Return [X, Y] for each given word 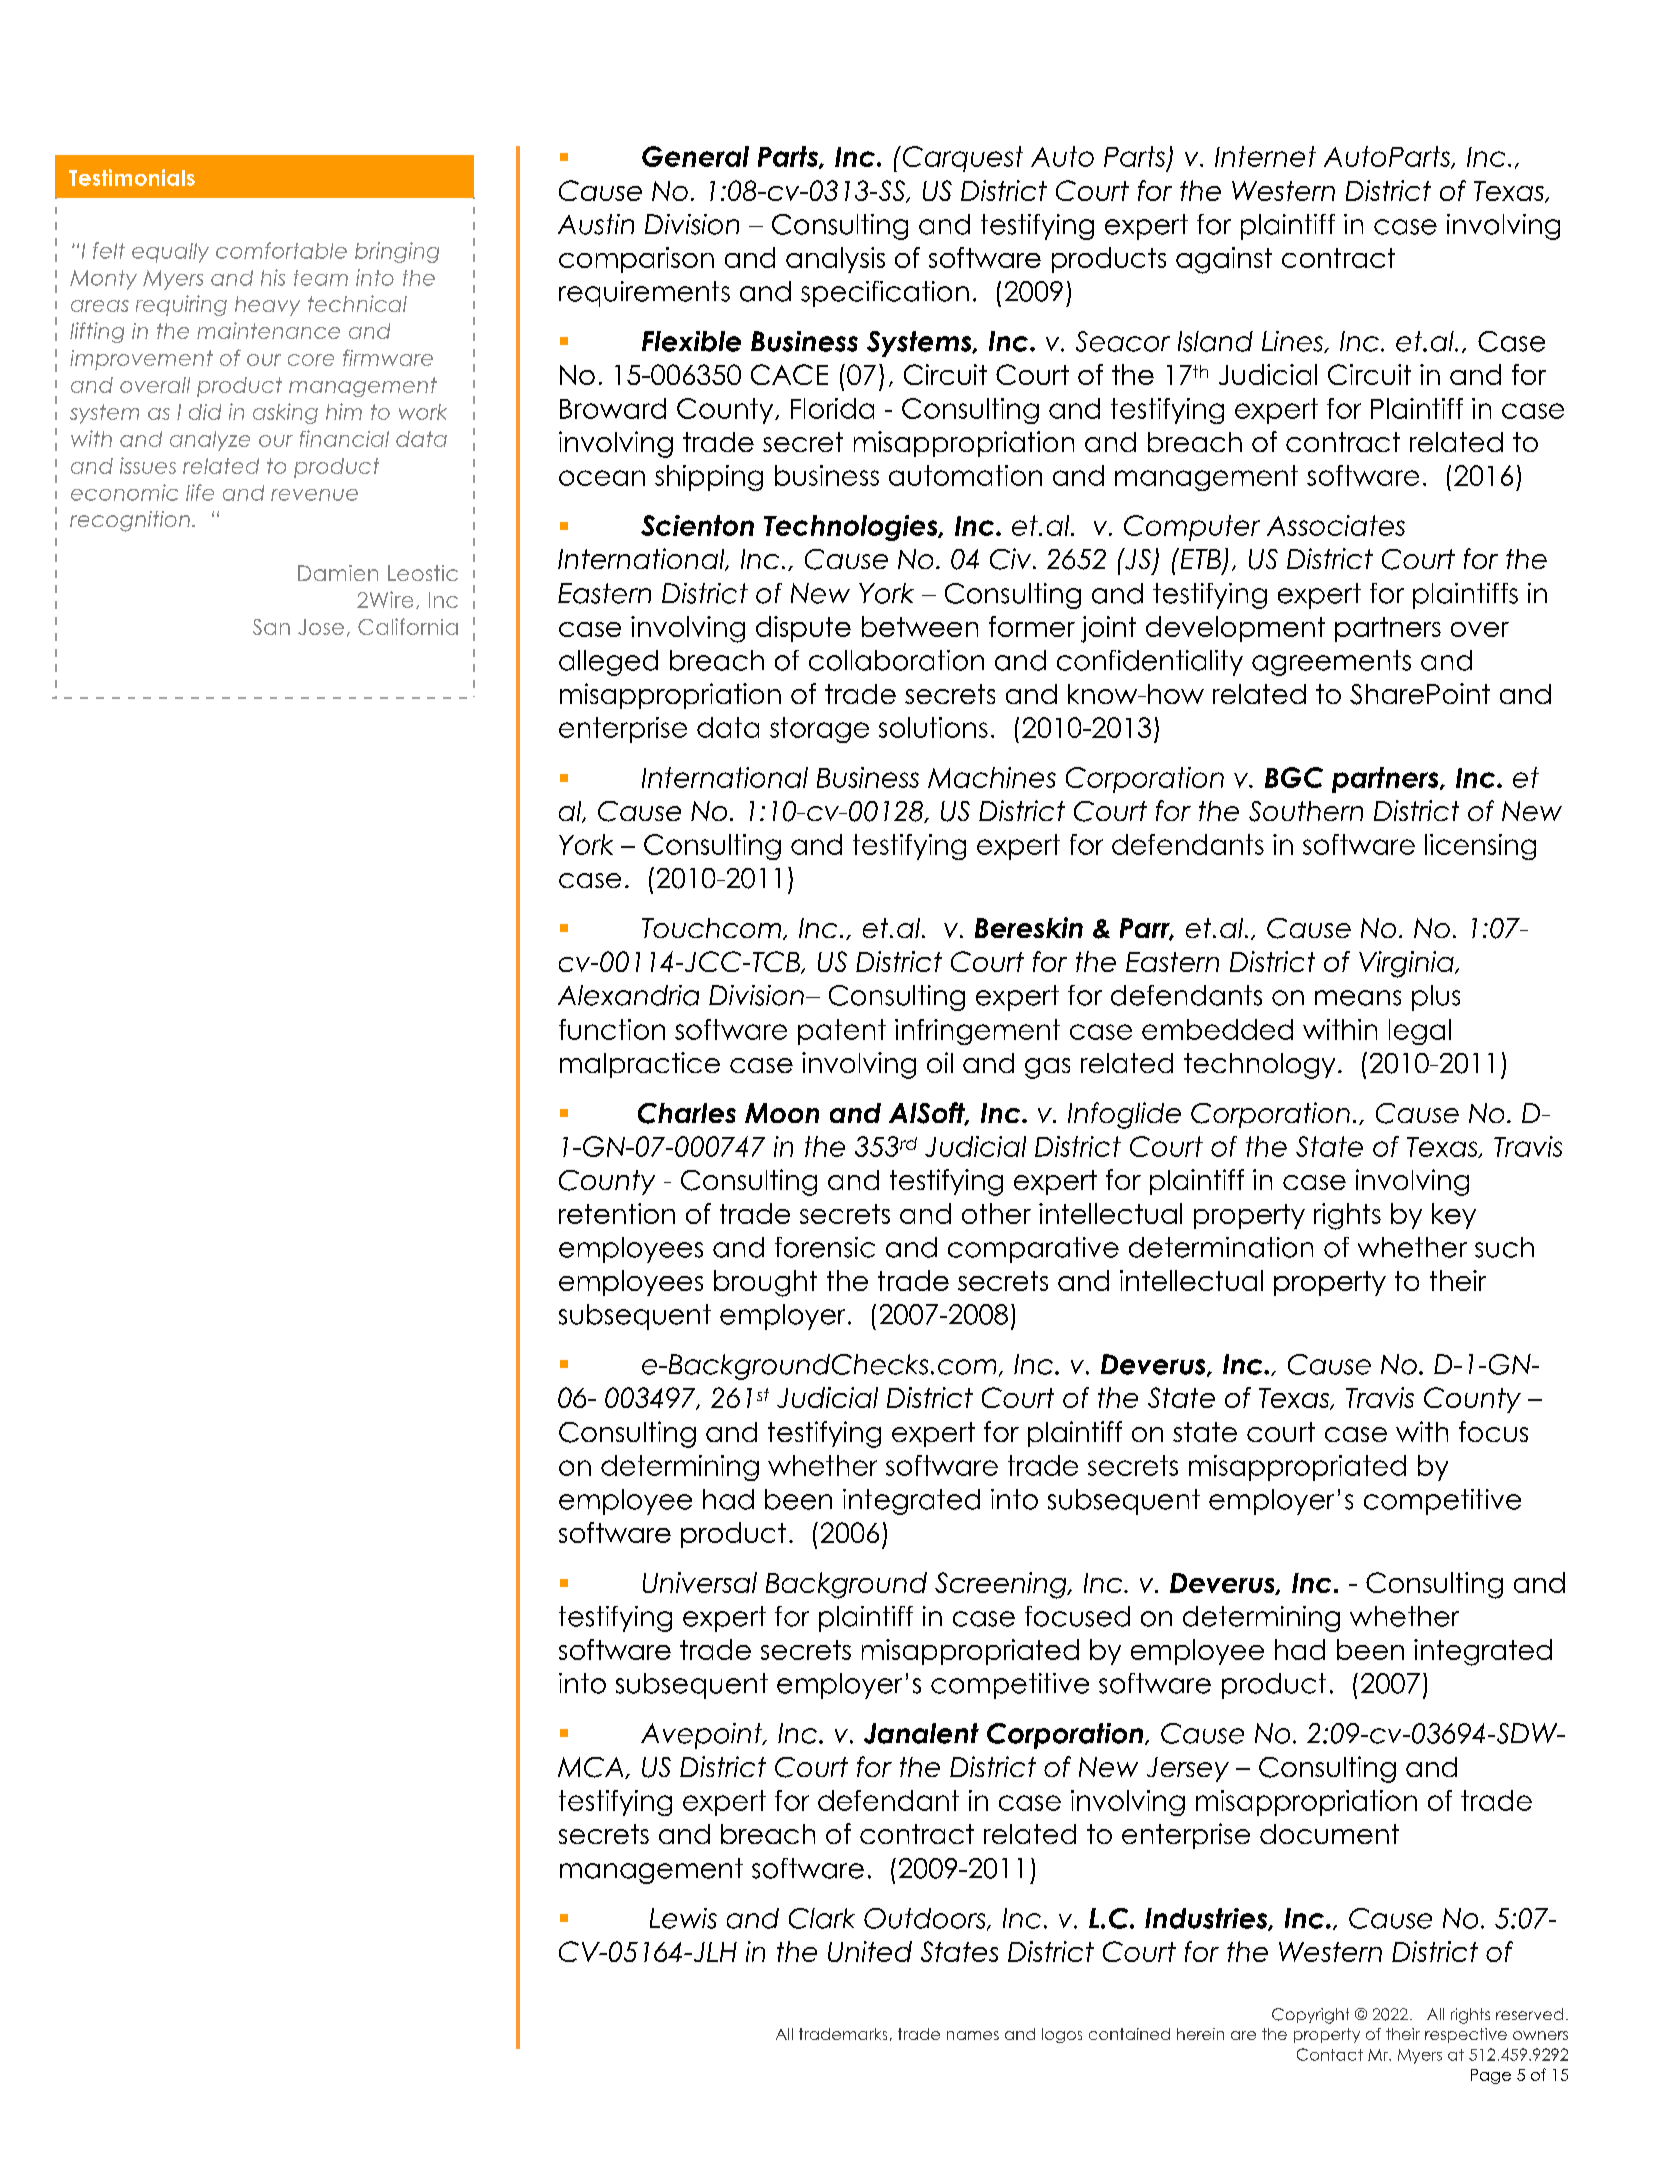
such [1504, 1247]
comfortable [281, 250]
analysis [835, 260]
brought [765, 1283]
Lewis [683, 1918]
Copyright [1310, 2016]
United [870, 1951]
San [271, 627]
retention [617, 1213]
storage [819, 730]
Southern [1306, 811]
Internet [1265, 156]
